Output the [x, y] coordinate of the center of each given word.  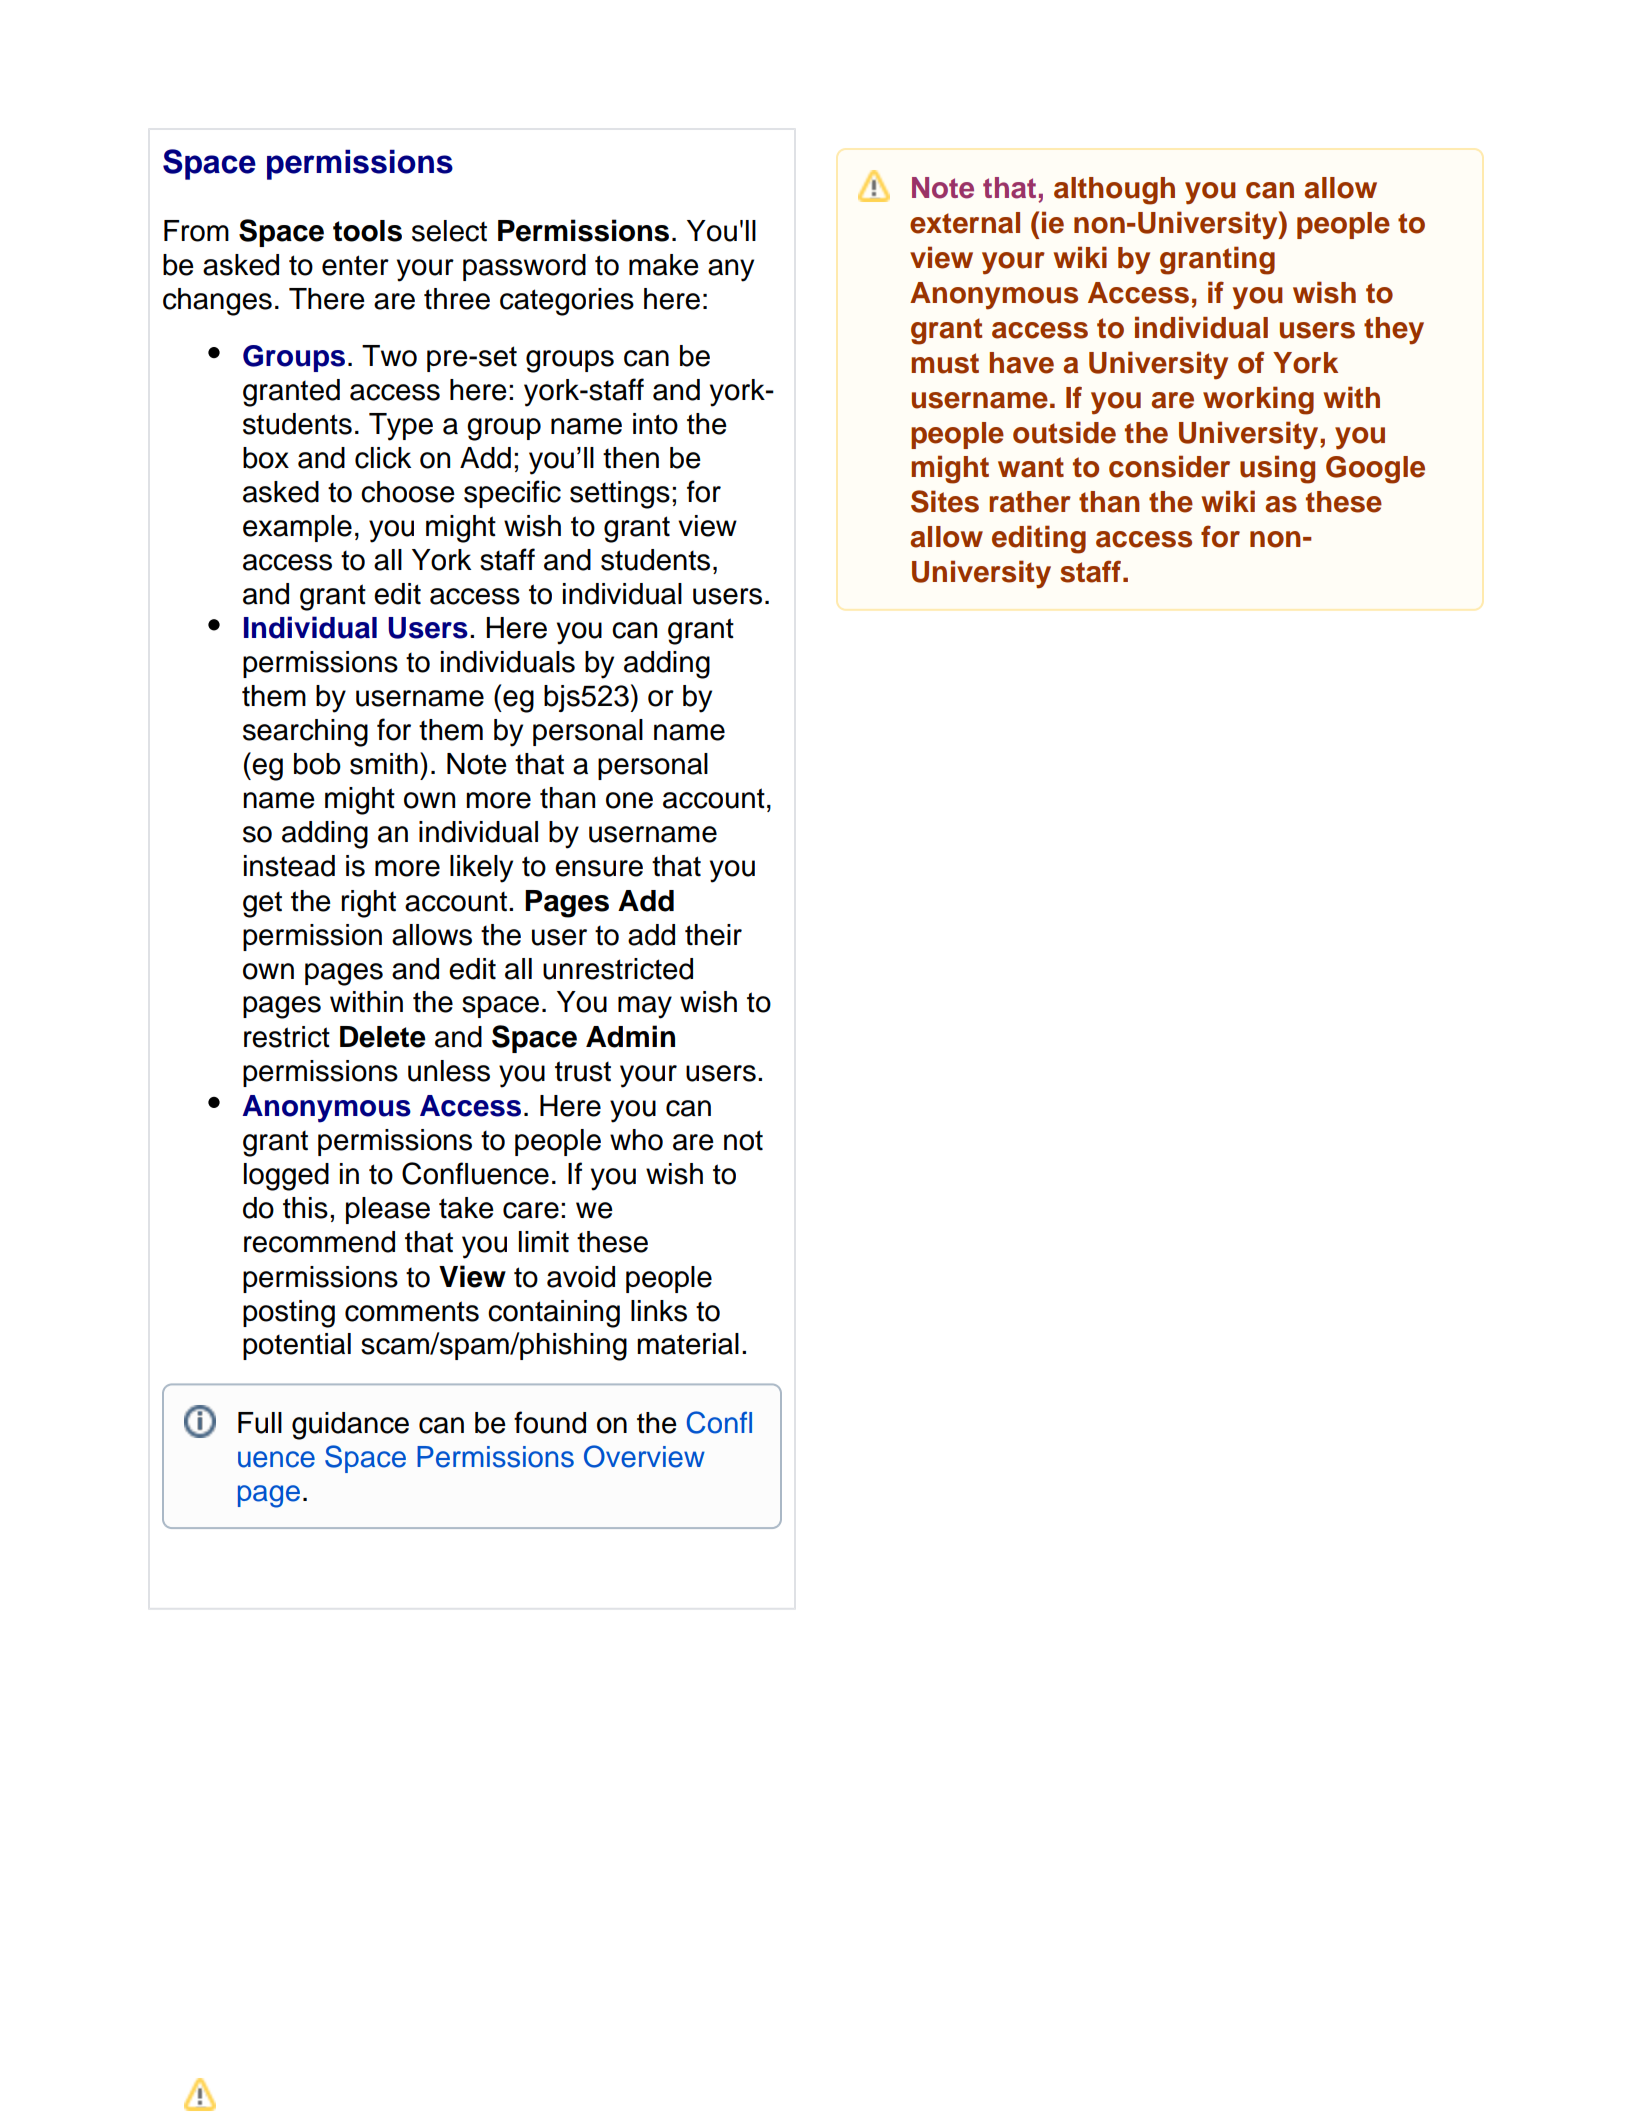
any [731, 270]
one [629, 800]
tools [367, 231]
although [1114, 191]
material [688, 1344]
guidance [350, 1426]
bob [317, 764]
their [713, 935]
